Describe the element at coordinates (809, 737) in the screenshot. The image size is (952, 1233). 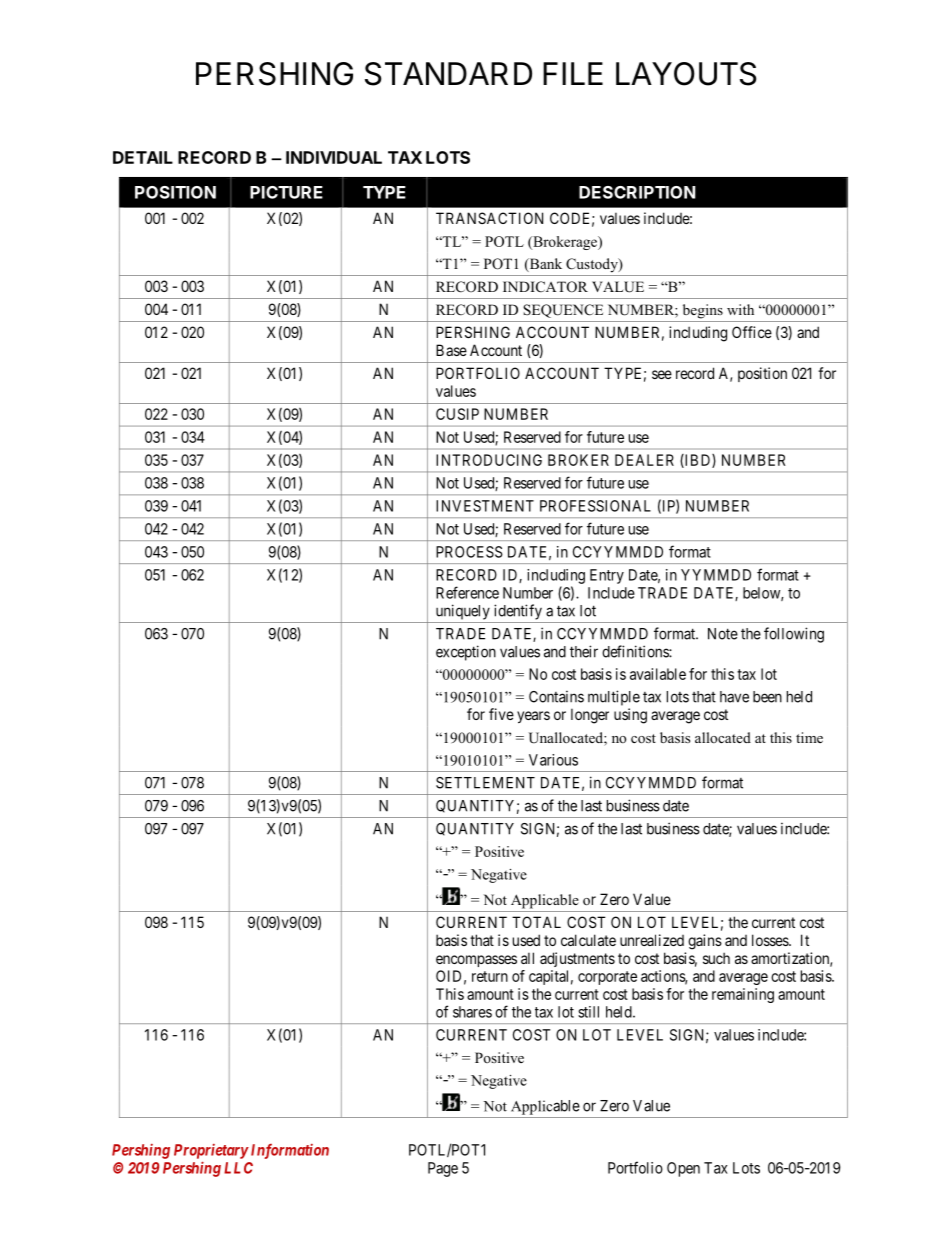
I see `time` at that location.
